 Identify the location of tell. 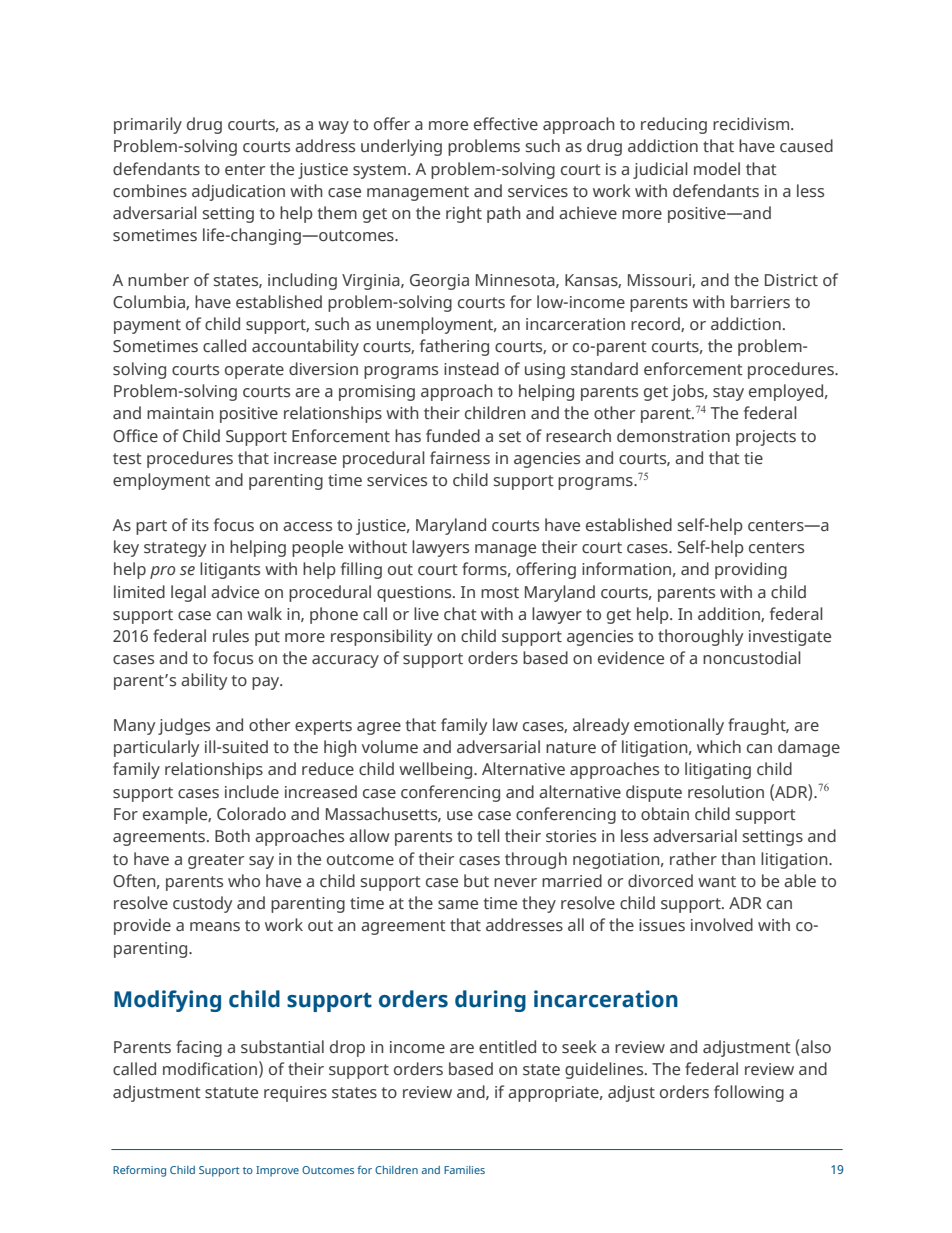
(488, 836).
